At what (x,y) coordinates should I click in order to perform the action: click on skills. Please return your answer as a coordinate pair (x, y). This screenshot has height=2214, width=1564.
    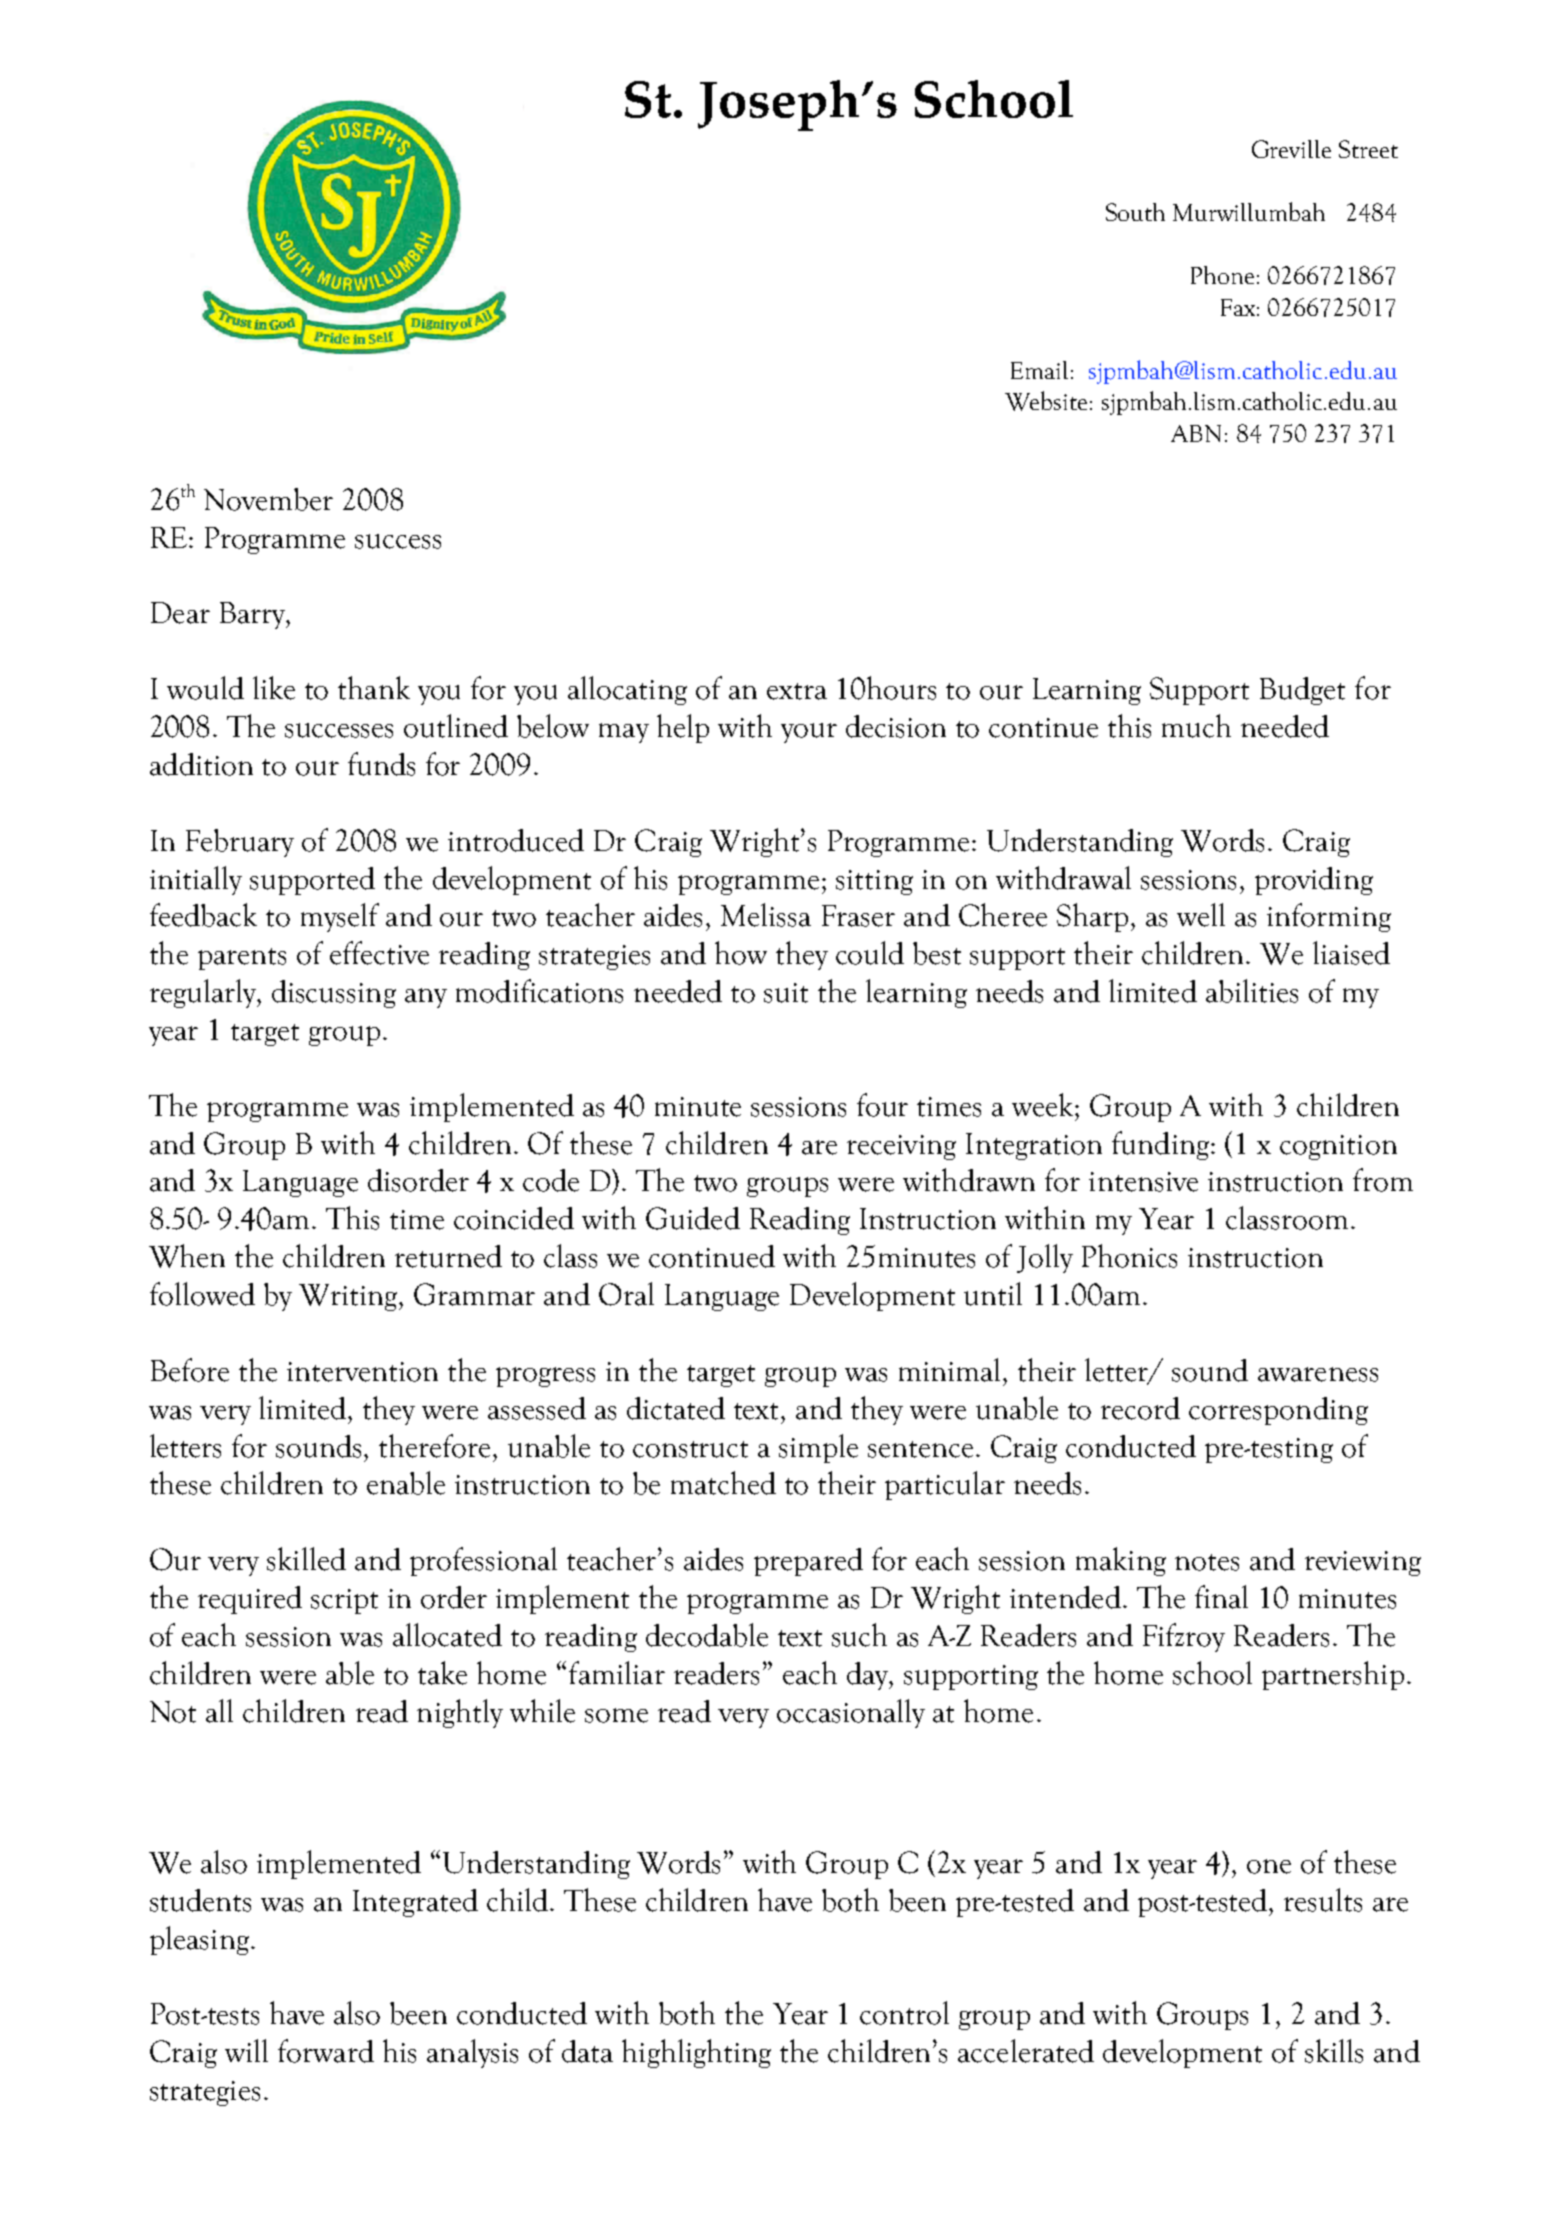
    Looking at the image, I should click on (1334, 2051).
